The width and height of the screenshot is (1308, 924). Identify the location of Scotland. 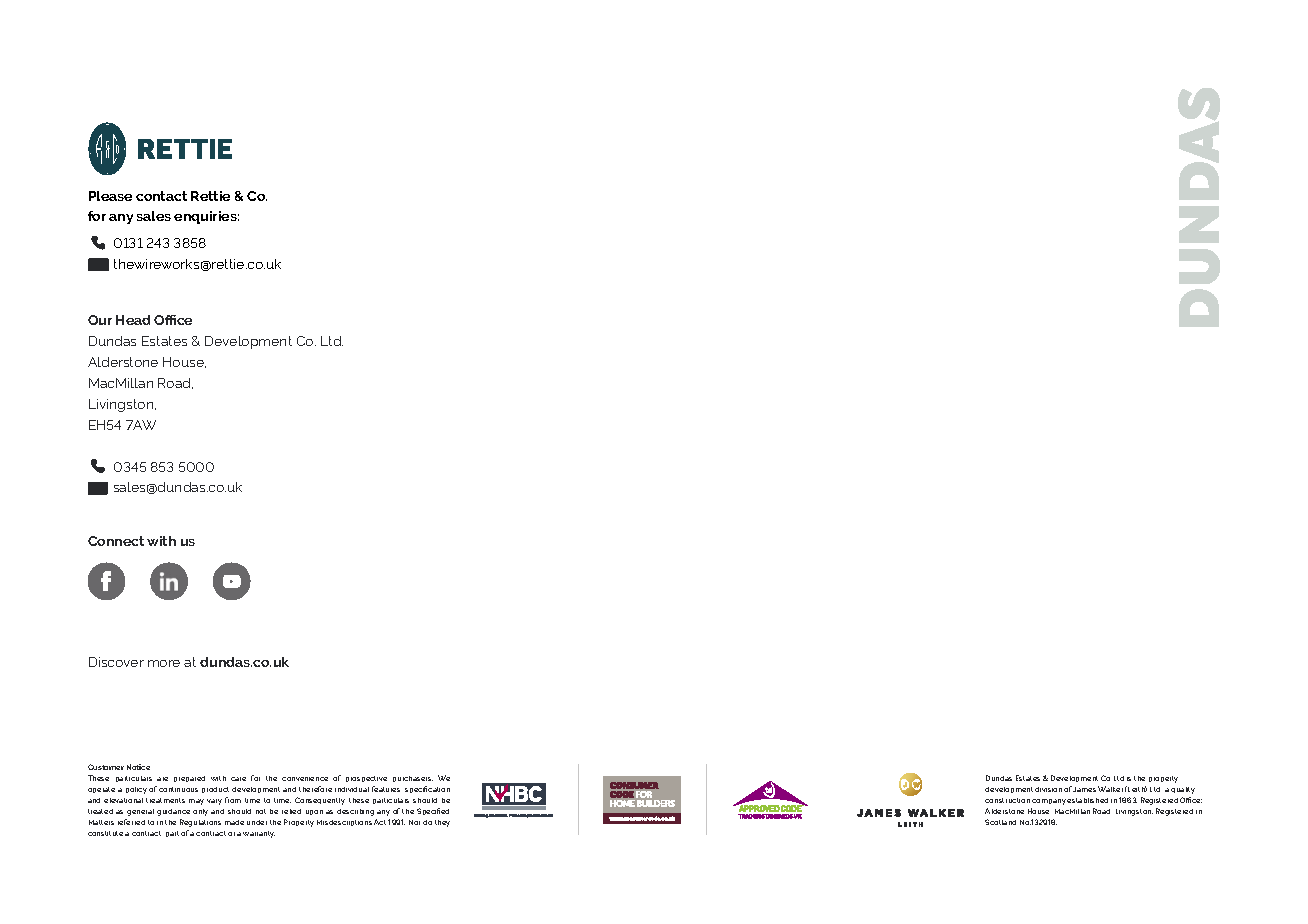
(1000, 822).
